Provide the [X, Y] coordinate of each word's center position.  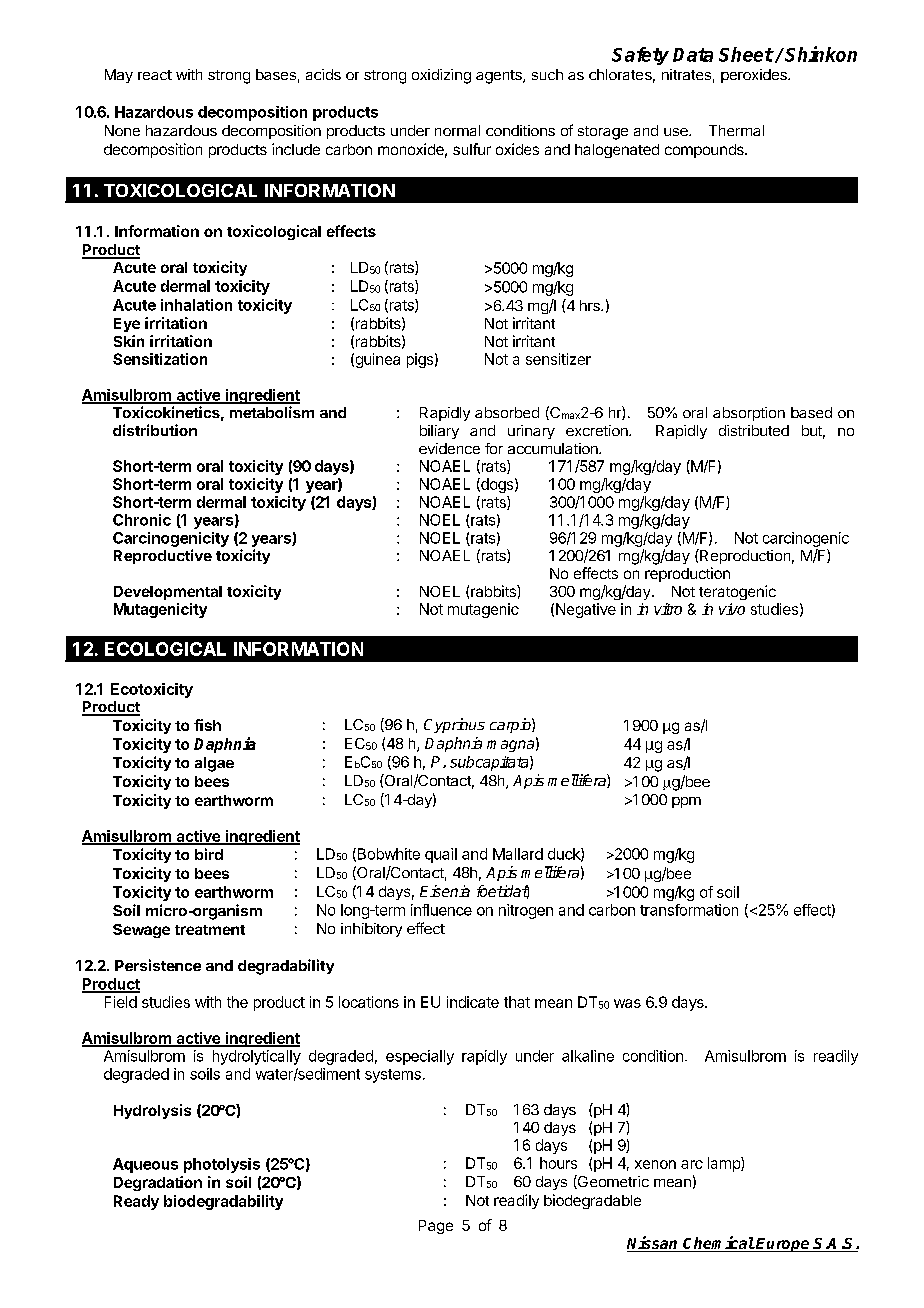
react [155, 75]
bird [209, 854]
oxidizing [441, 76]
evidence [449, 448]
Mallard [518, 854]
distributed [754, 430]
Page [436, 1227]
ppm [686, 802]
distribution [155, 430]
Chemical [718, 1244]
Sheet [746, 54]
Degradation [158, 1183]
